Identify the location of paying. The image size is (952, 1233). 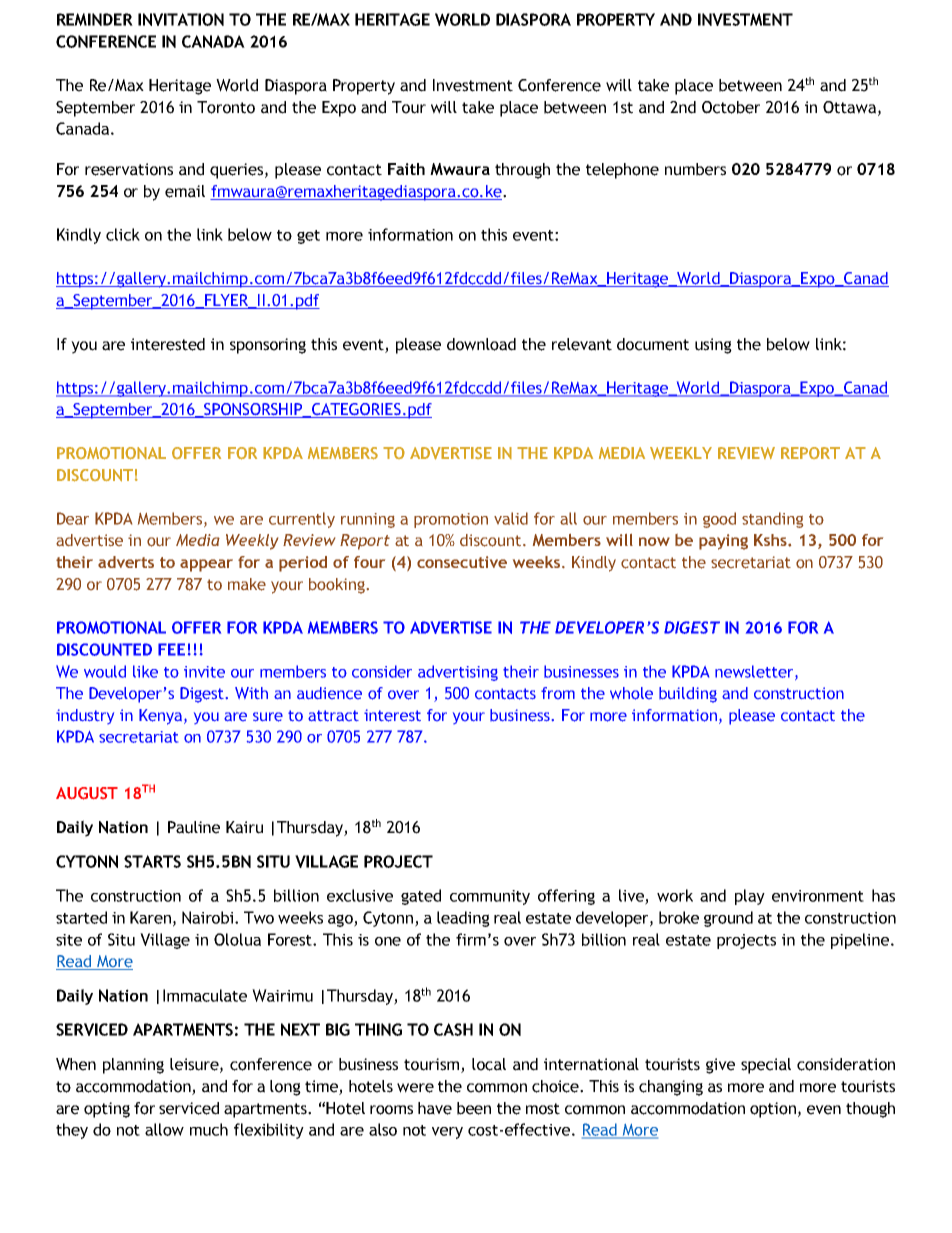
(723, 542).
